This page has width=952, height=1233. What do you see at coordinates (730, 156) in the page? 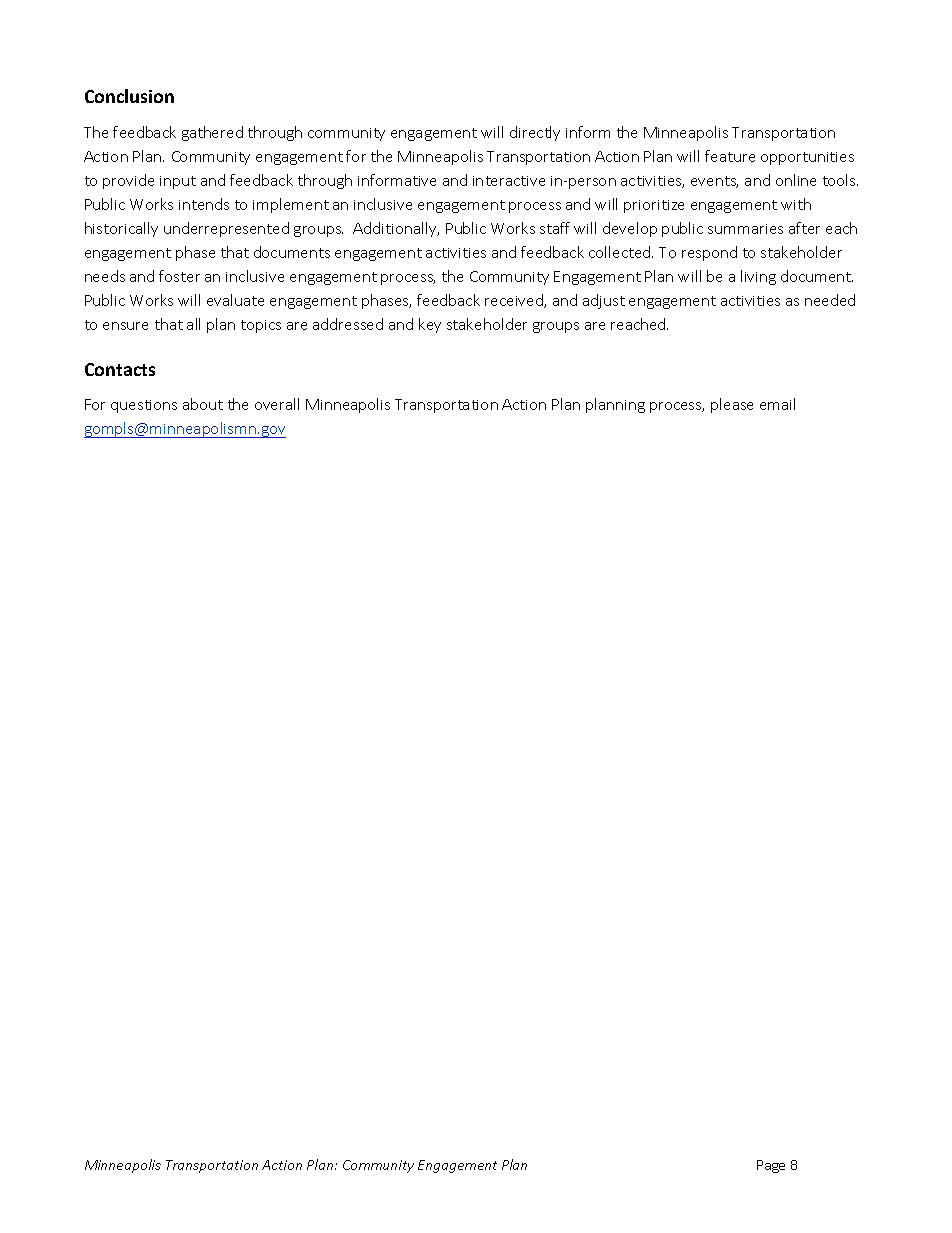
I see `feature` at bounding box center [730, 156].
